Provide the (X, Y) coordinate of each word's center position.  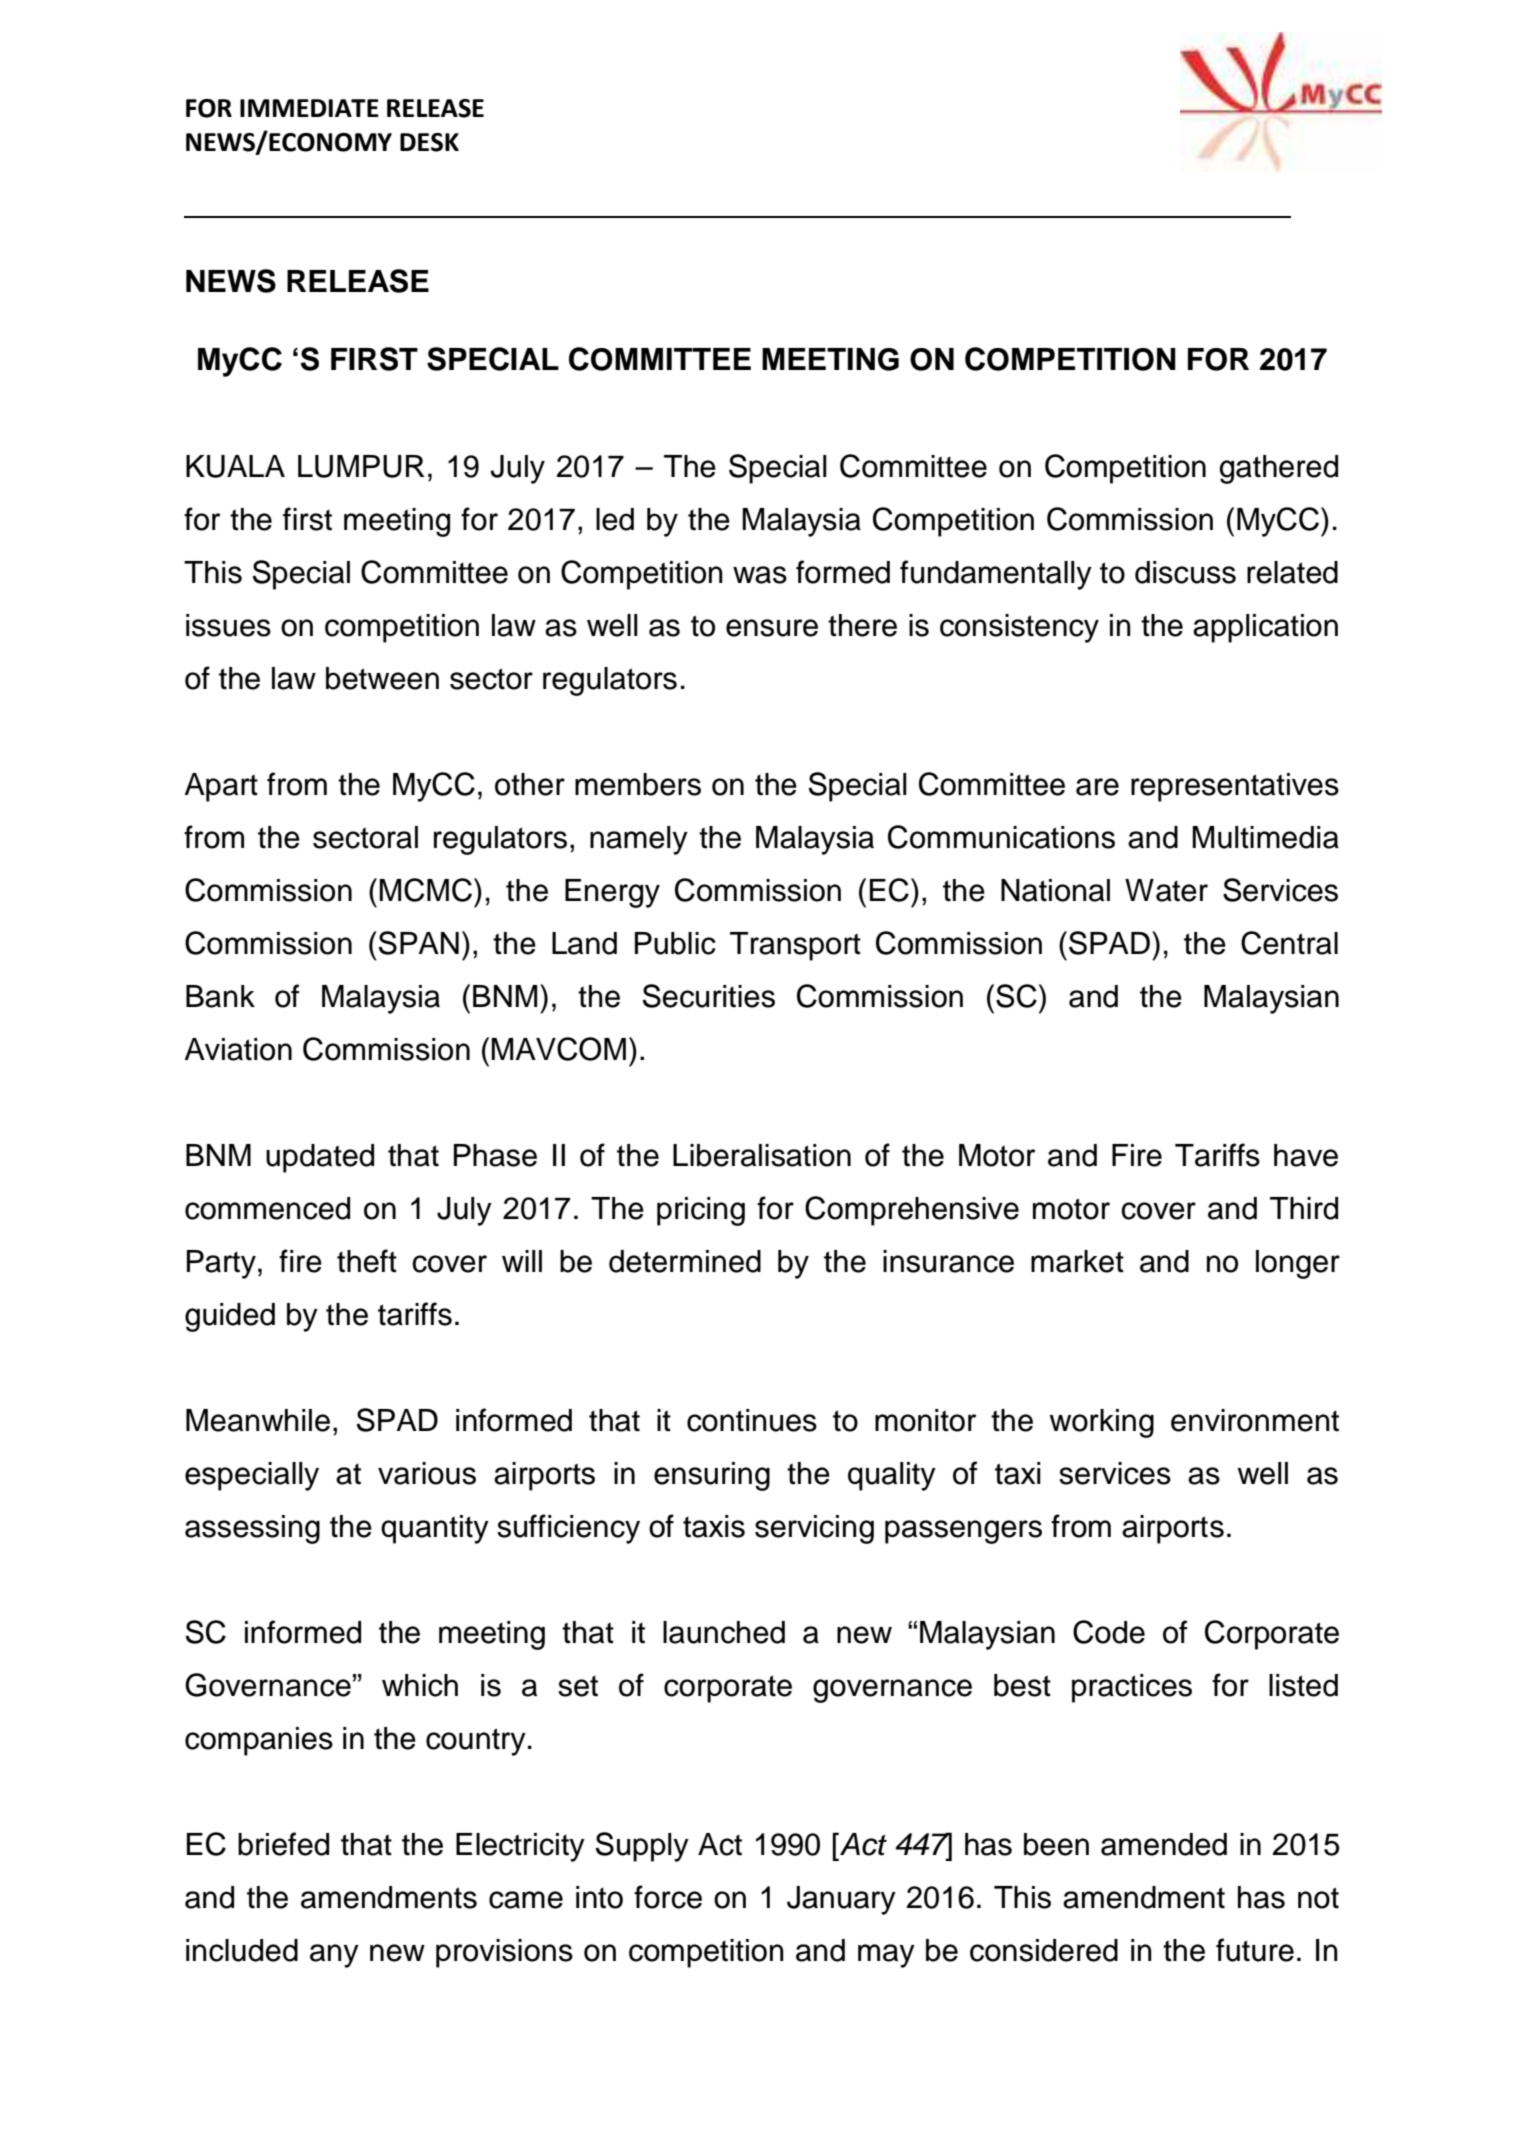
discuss (1185, 572)
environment (1255, 1420)
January (841, 1900)
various (427, 1473)
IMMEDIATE (309, 108)
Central (1289, 943)
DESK (429, 142)
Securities (709, 996)
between (382, 678)
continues (752, 1420)
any (334, 1956)
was (760, 575)
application (1265, 628)
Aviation (238, 1049)
